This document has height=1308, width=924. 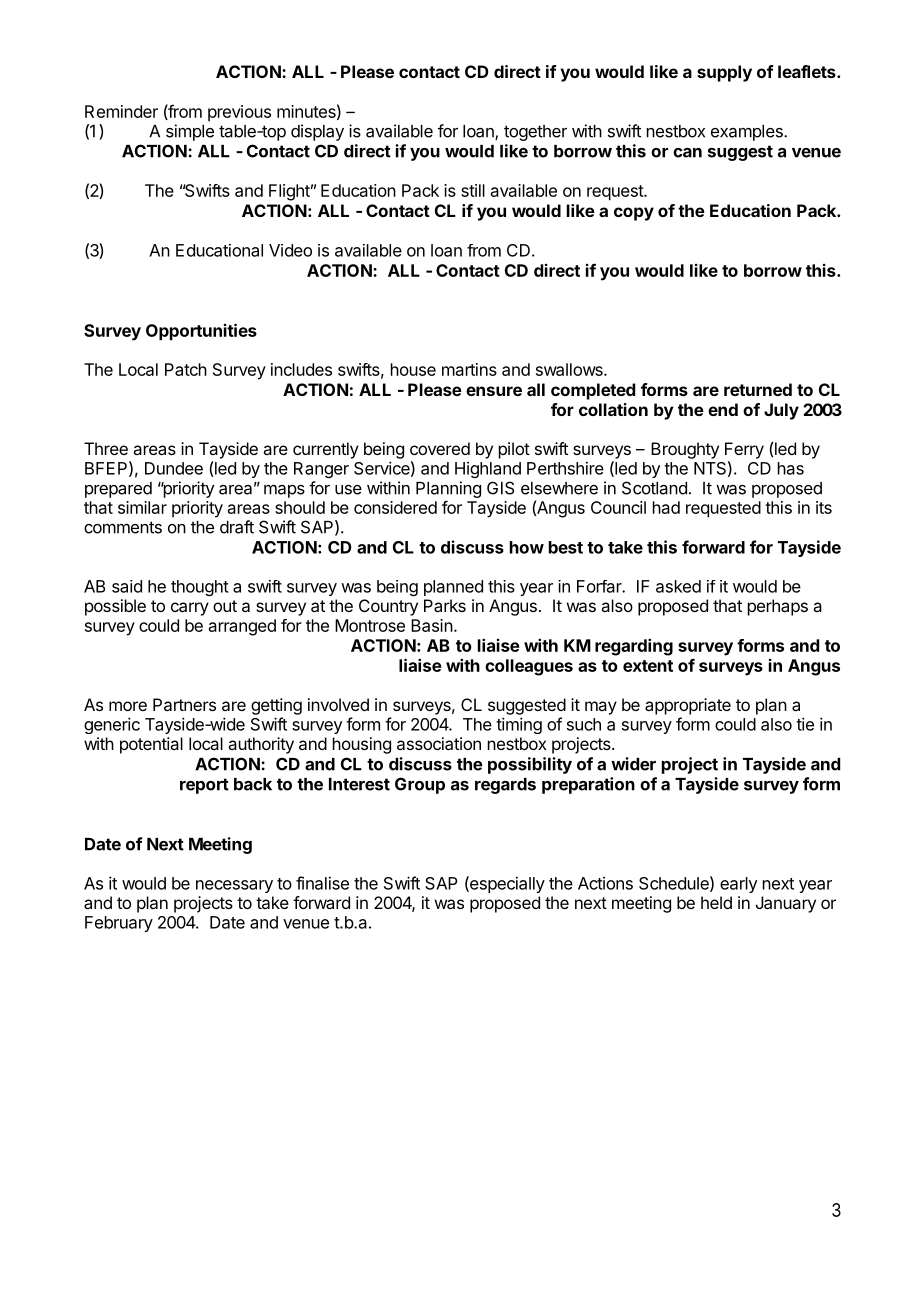 I want to click on returned, so click(x=758, y=389).
